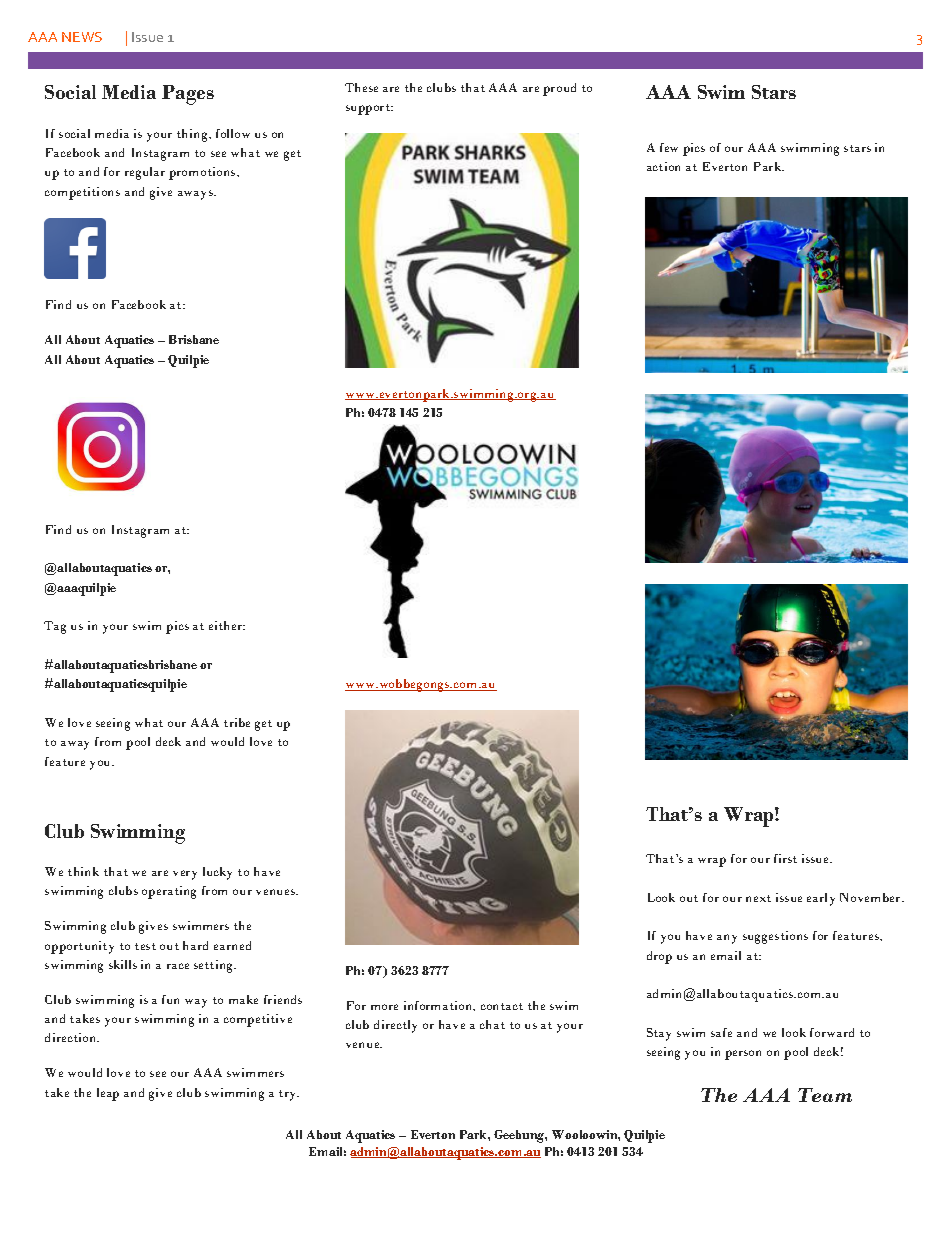  I want to click on proud, so click(559, 89).
